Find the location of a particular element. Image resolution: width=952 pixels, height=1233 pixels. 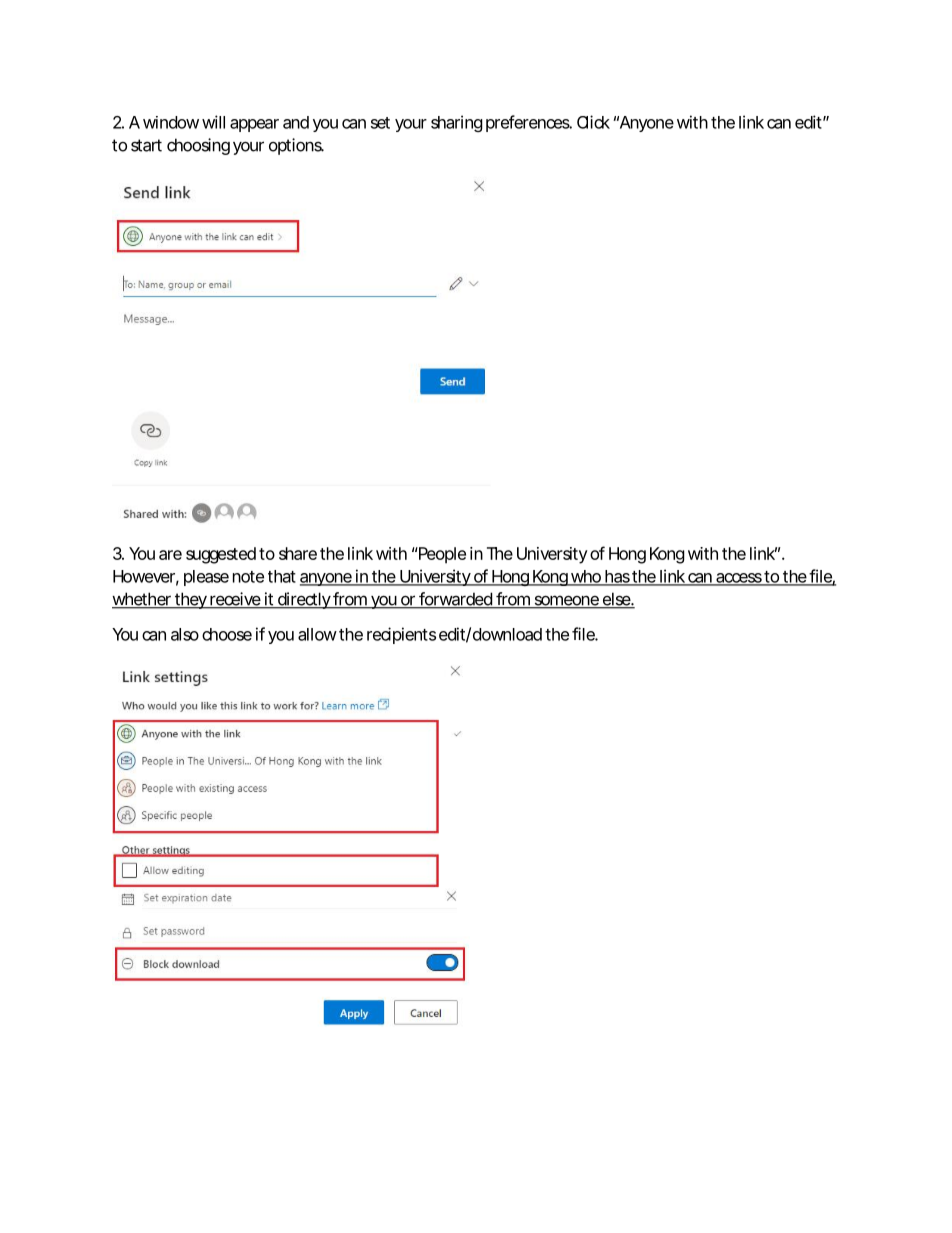

has is located at coordinates (617, 577).
